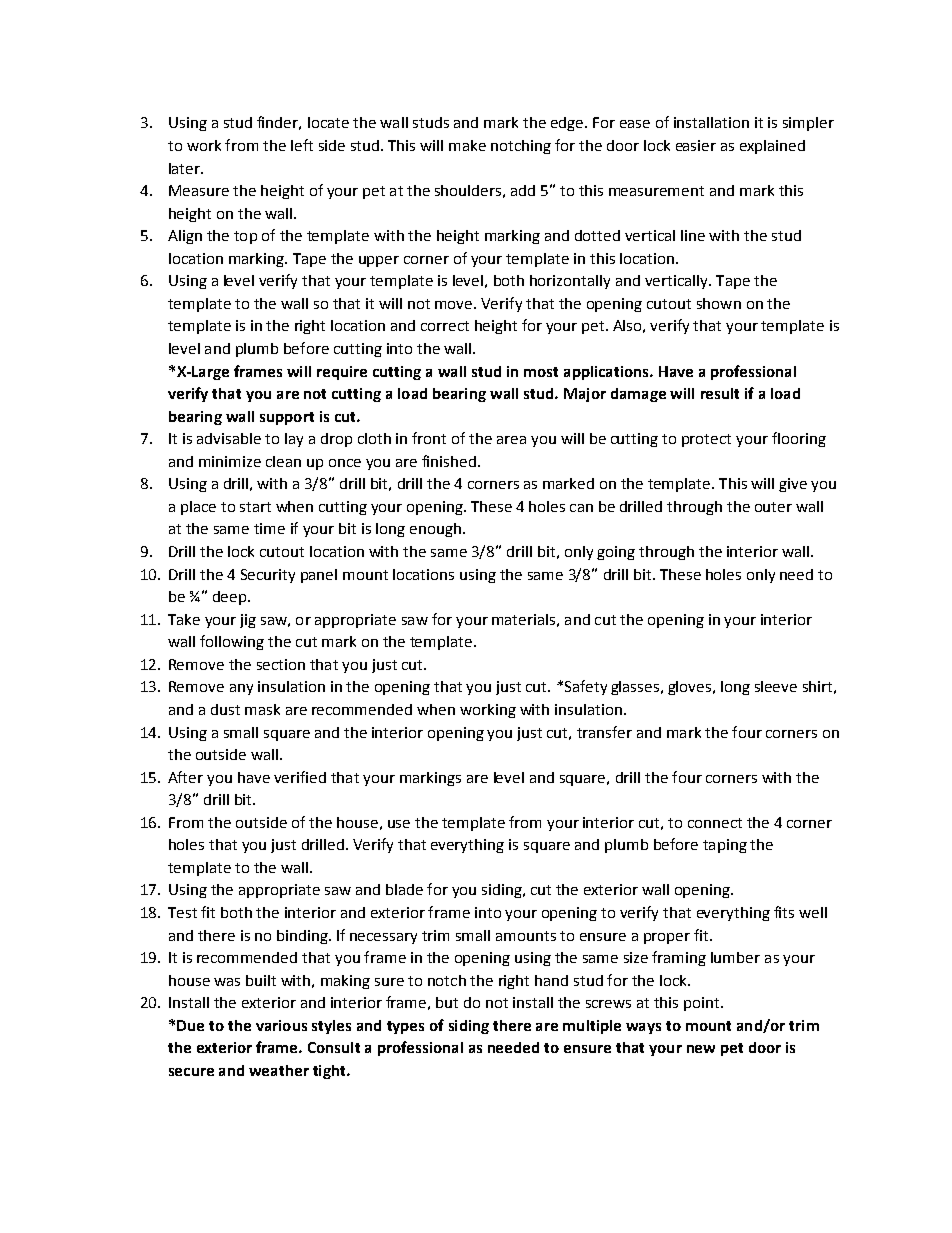 The width and height of the screenshot is (952, 1233). Describe the element at coordinates (776, 686) in the screenshot. I see `sleeve` at that location.
